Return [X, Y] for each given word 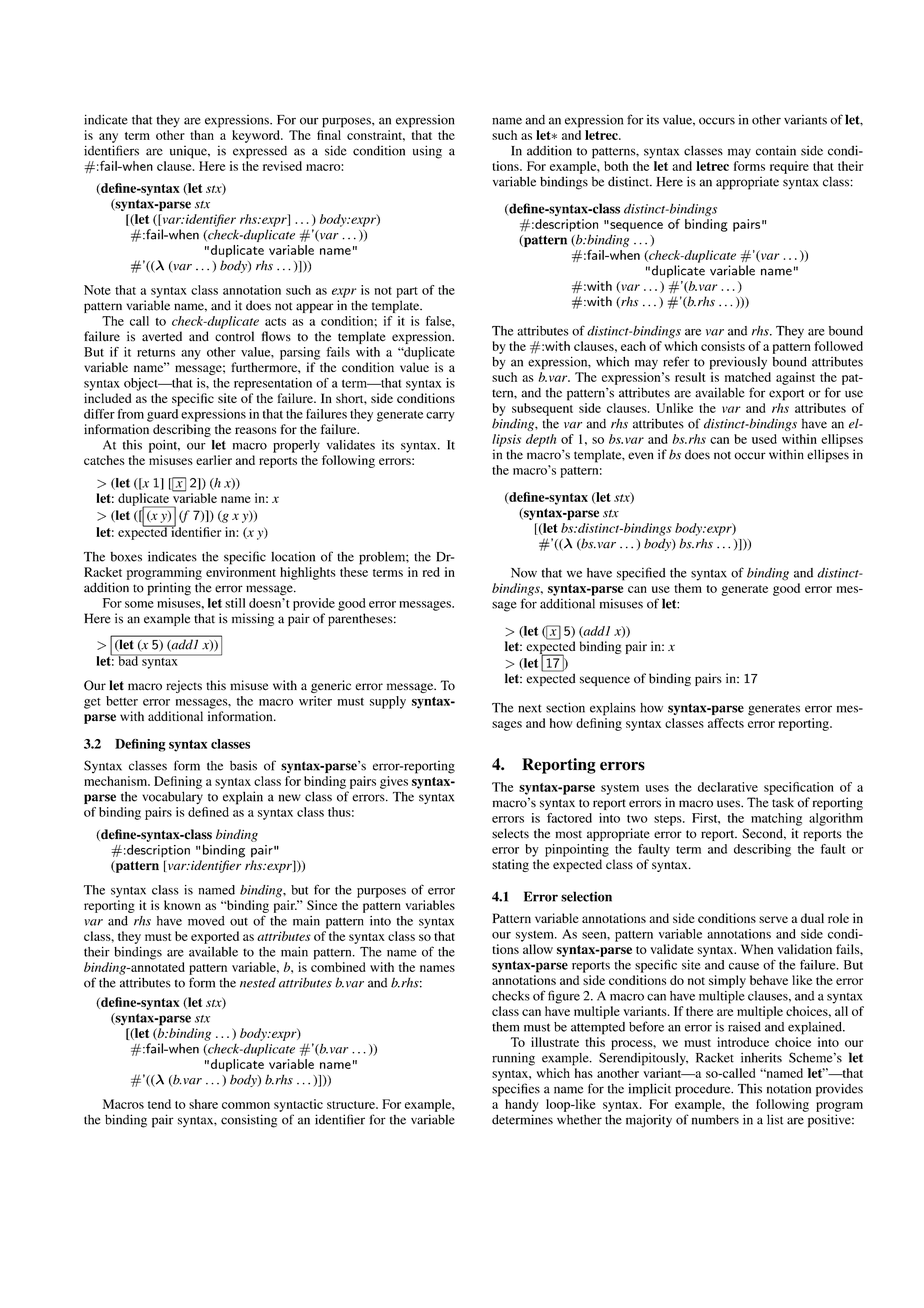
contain [776, 150]
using [427, 152]
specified [641, 574]
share [203, 1104]
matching [776, 819]
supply [388, 702]
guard [162, 415]
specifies [516, 1090]
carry [440, 417]
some [139, 604]
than [202, 135]
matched [748, 377]
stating [510, 865]
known [182, 905]
